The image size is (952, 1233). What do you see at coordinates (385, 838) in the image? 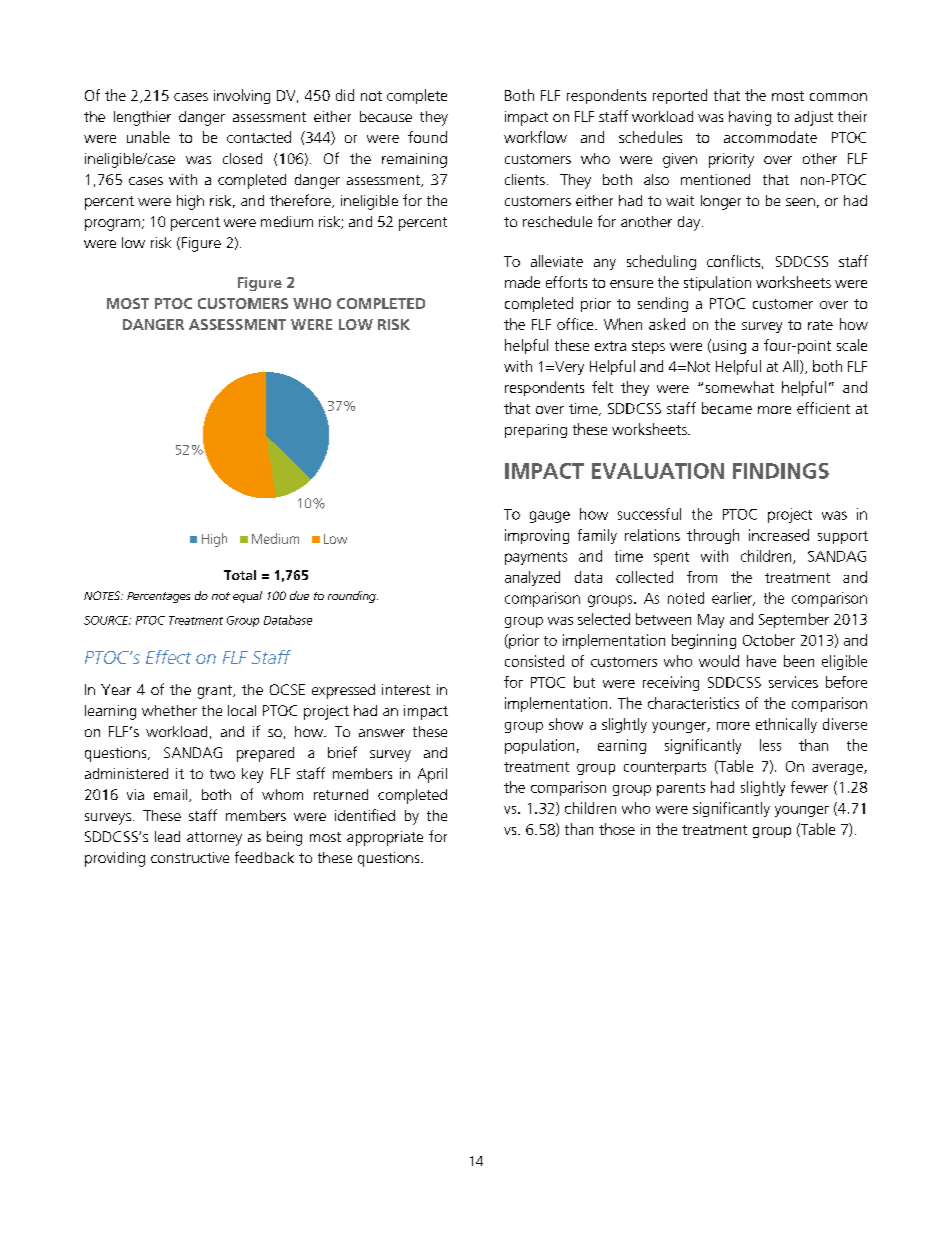
I see `appropriate` at bounding box center [385, 838].
